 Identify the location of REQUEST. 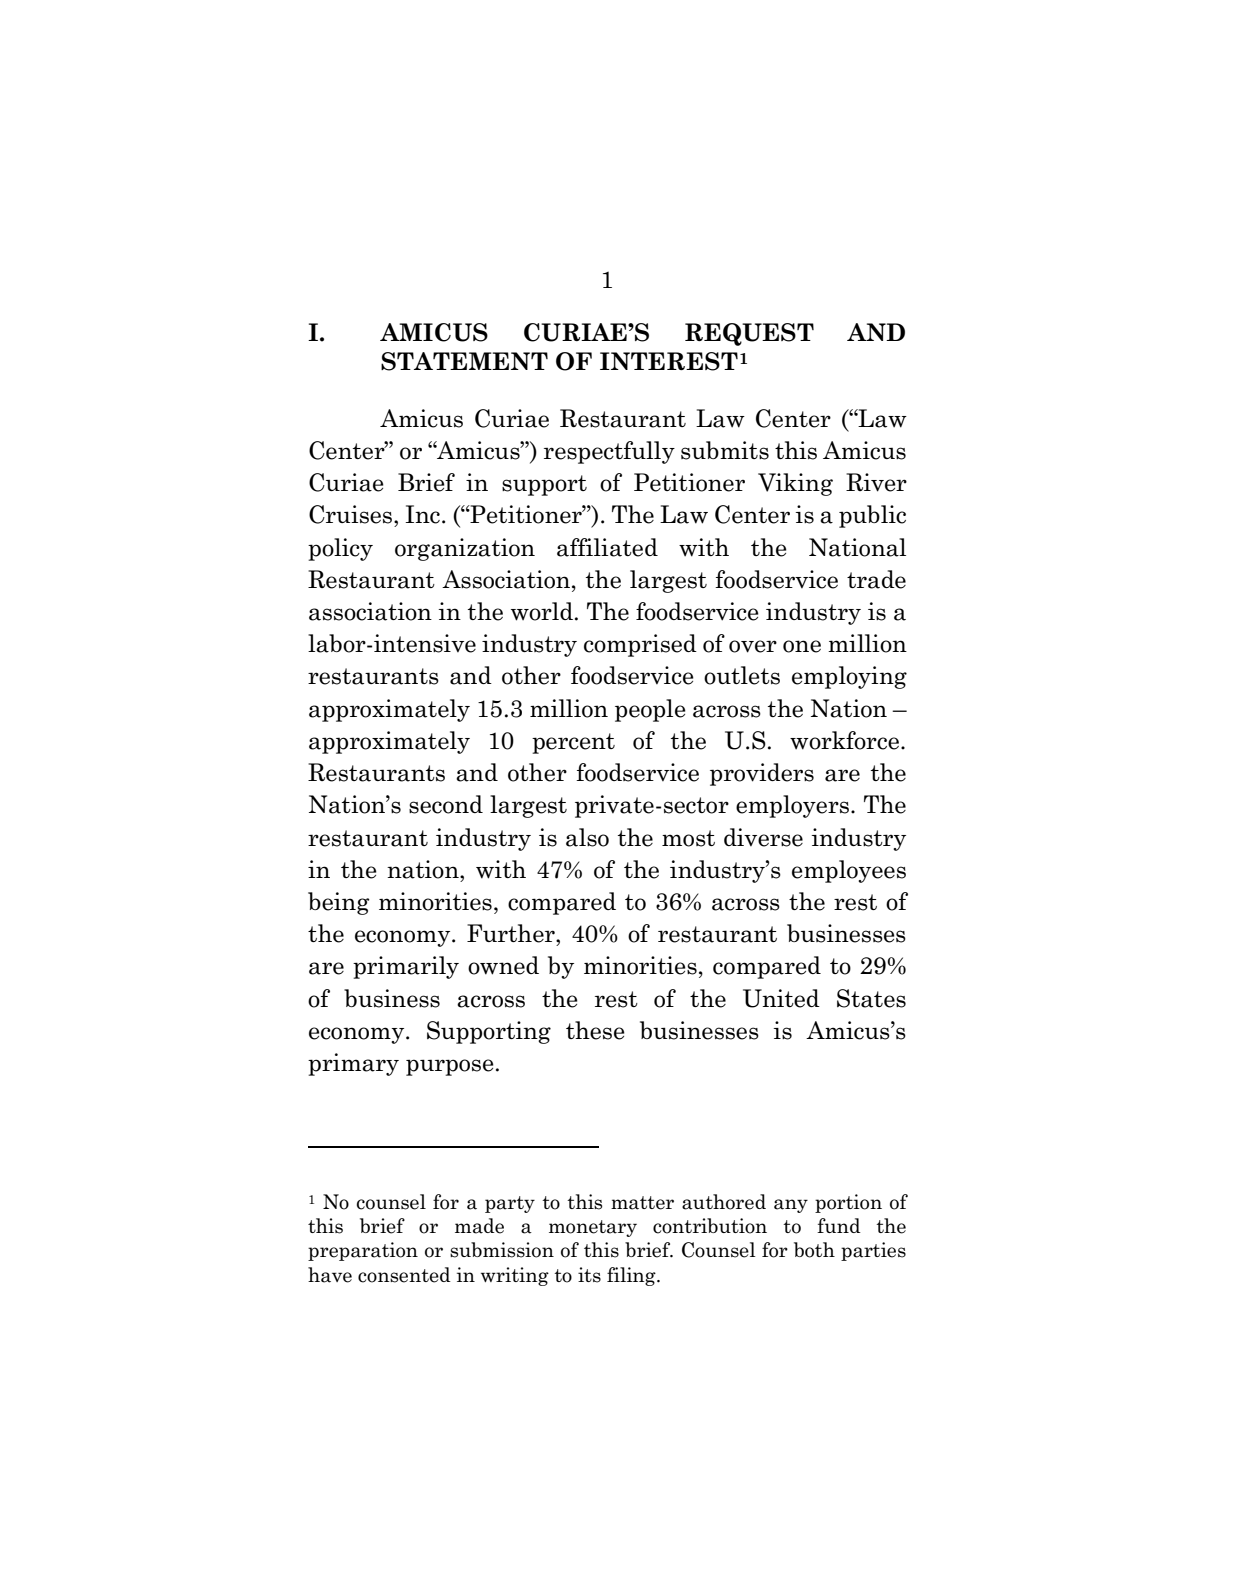
(749, 334).
